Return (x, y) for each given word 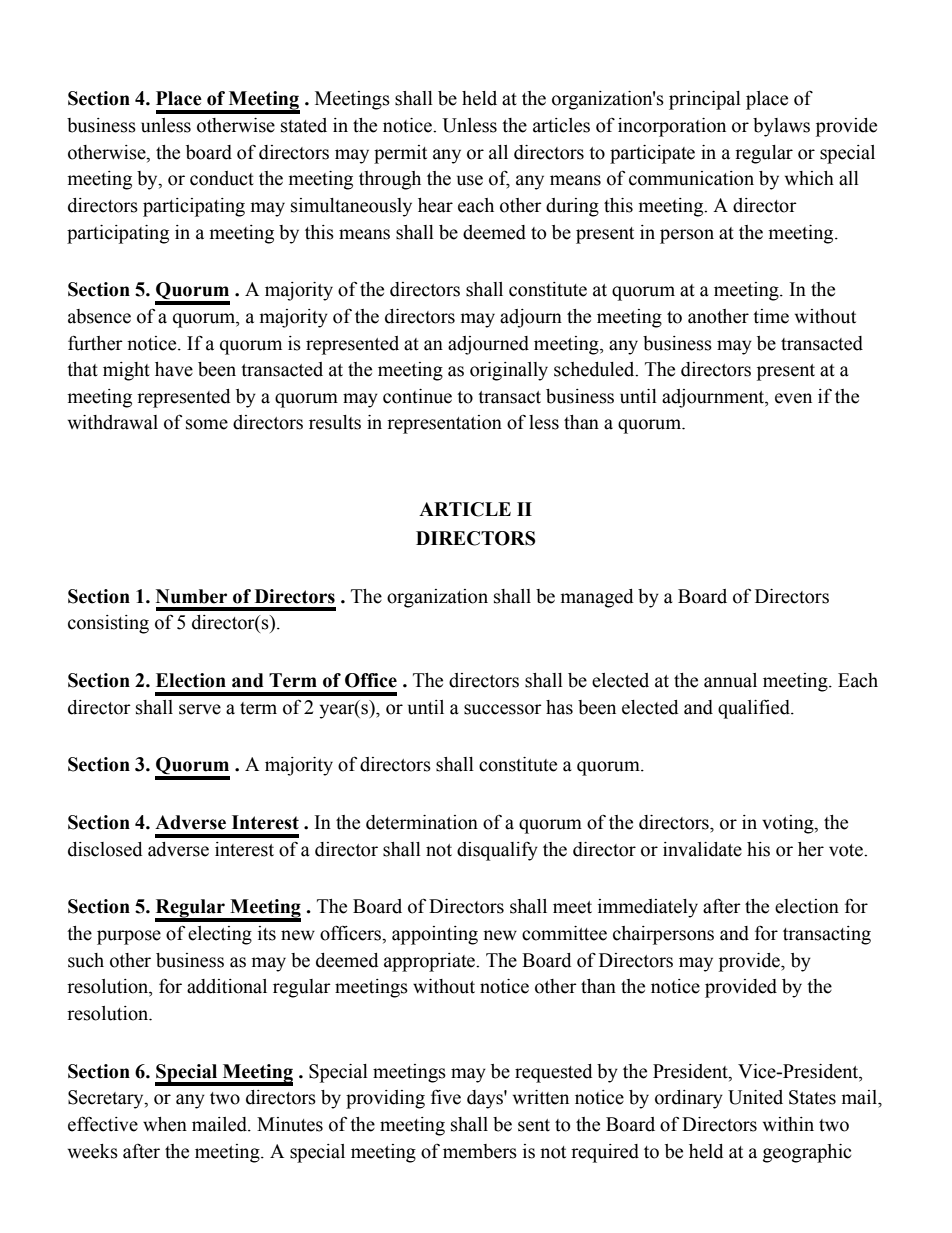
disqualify (497, 851)
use (470, 180)
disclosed (105, 849)
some (207, 424)
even (793, 398)
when (165, 1124)
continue (417, 396)
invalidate (702, 849)
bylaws (781, 127)
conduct (222, 178)
